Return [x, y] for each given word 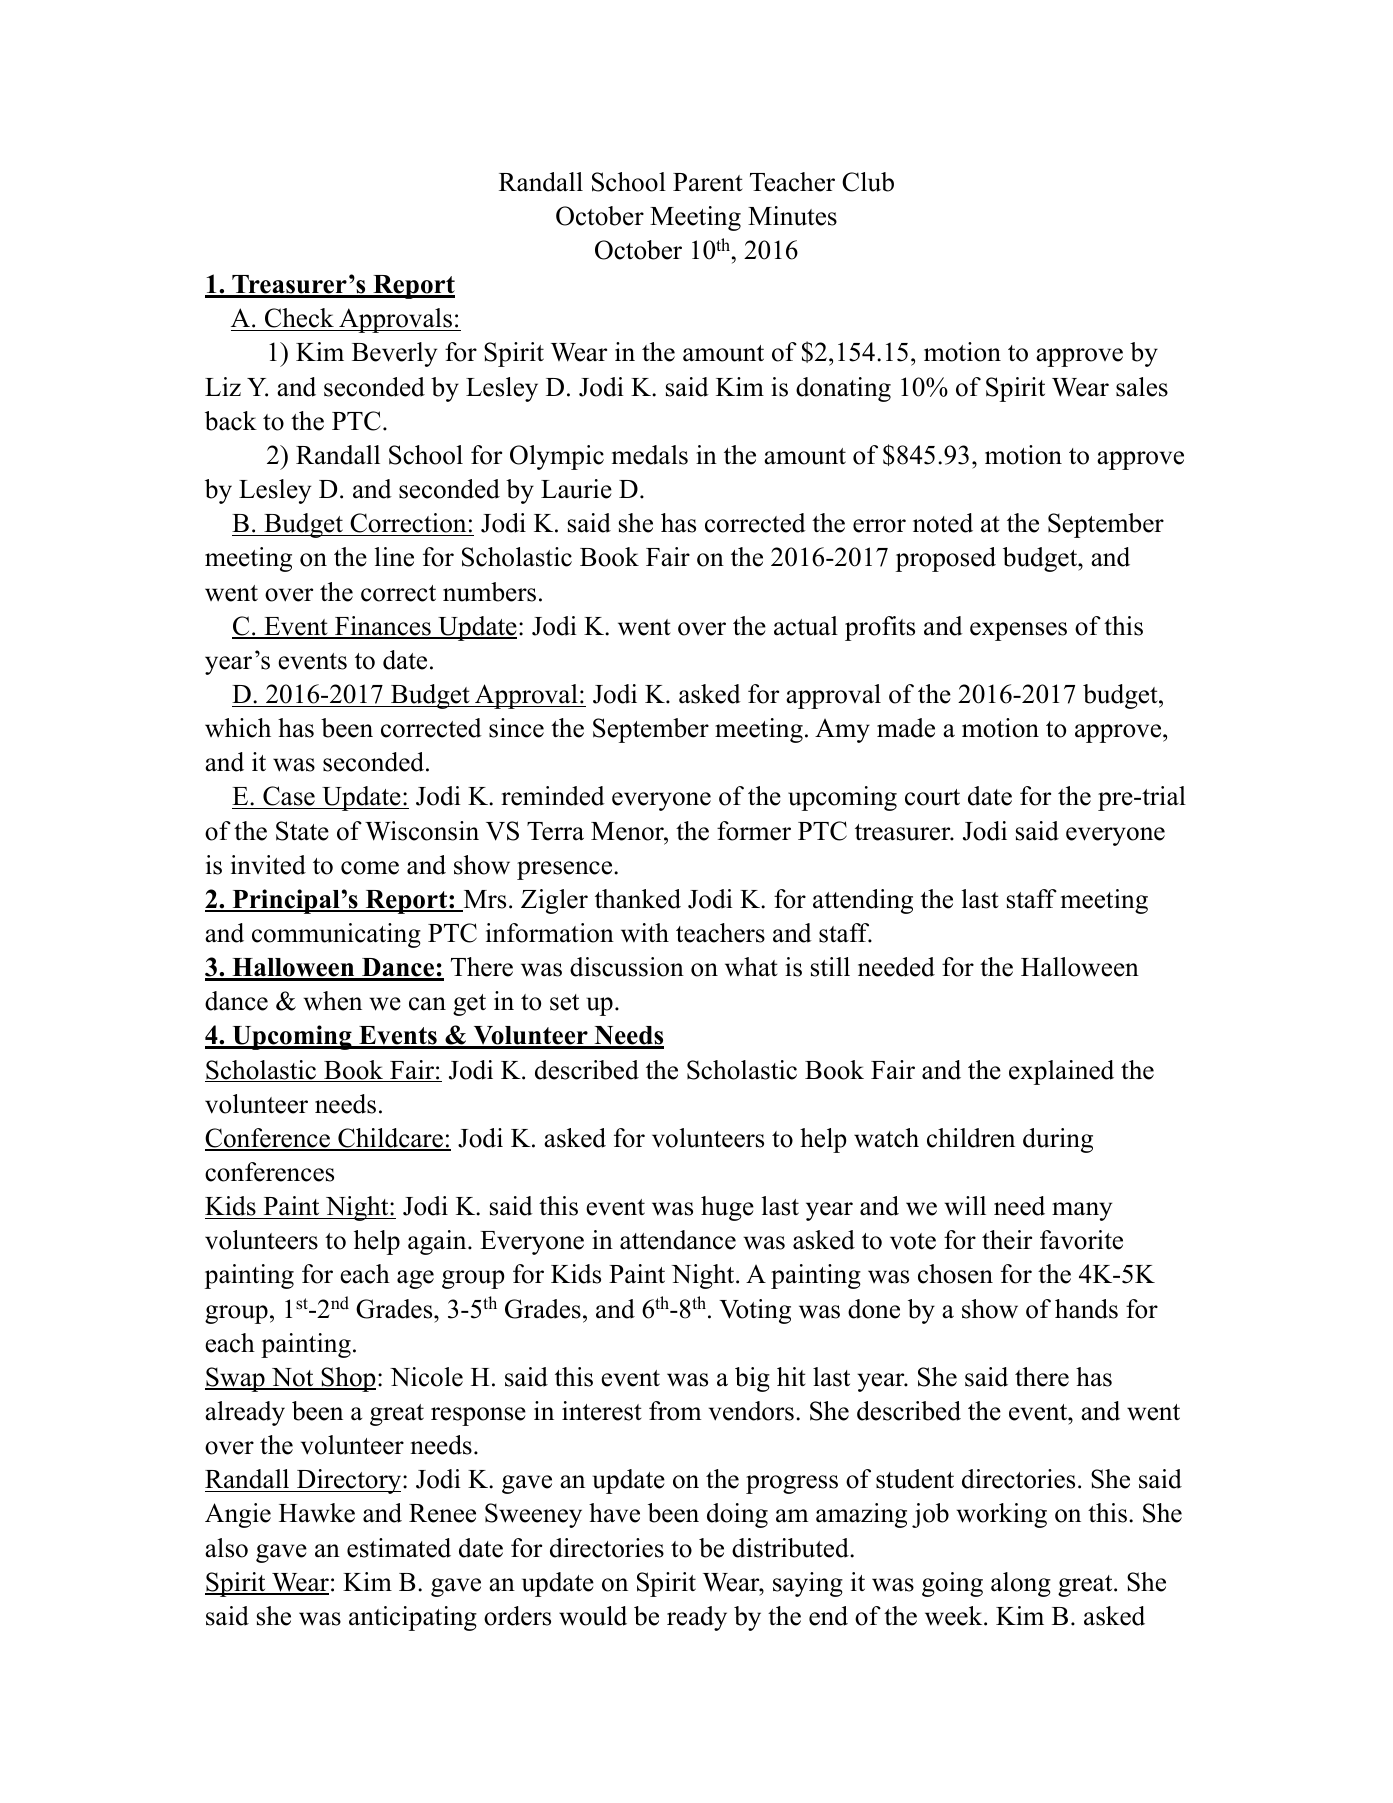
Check [299, 319]
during [1058, 1140]
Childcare [390, 1139]
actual [806, 626]
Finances [383, 627]
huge [727, 1208]
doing [737, 1515]
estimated [399, 1548]
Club [868, 182]
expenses [1018, 631]
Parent [708, 182]
